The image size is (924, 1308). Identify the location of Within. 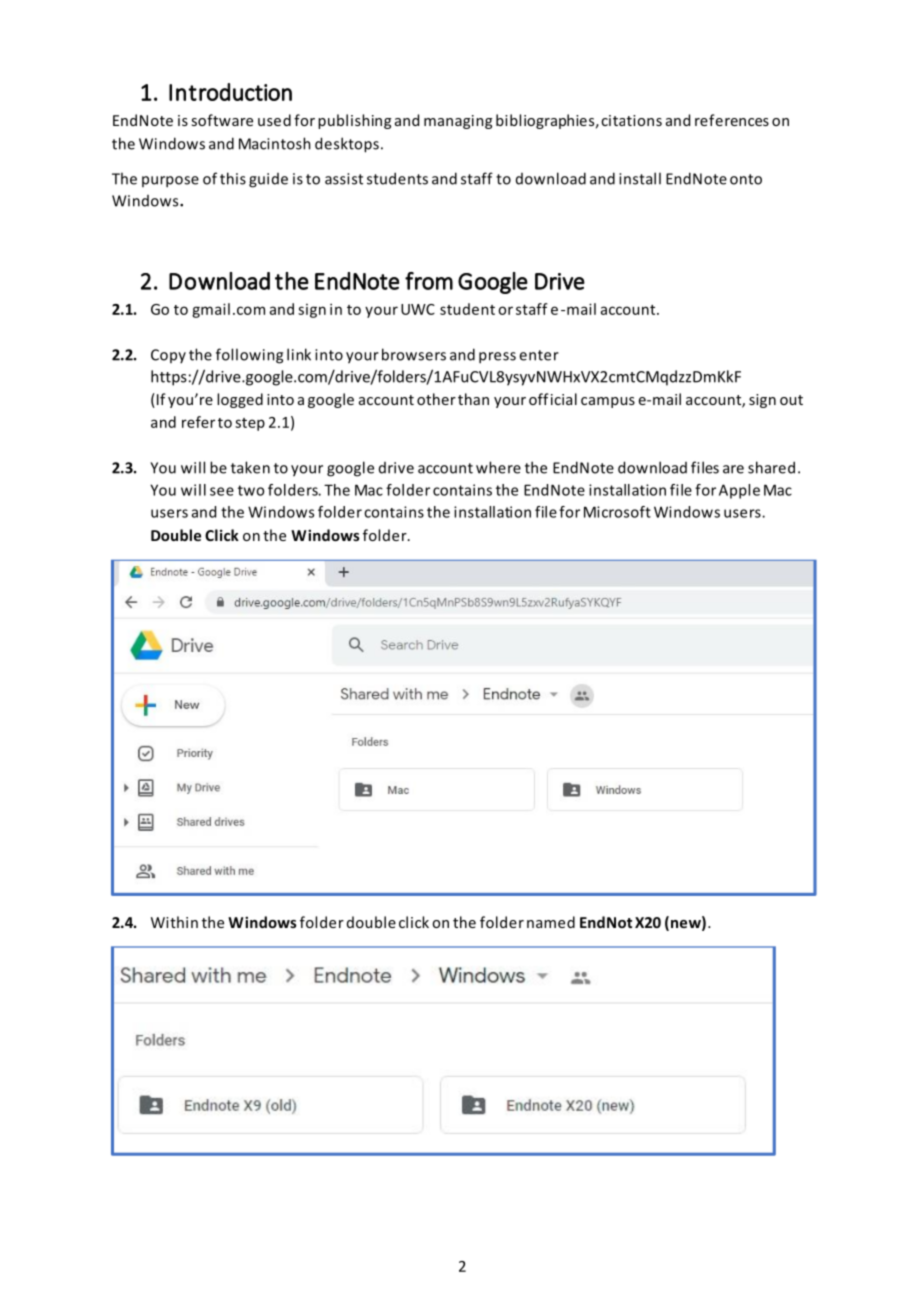
(174, 922).
